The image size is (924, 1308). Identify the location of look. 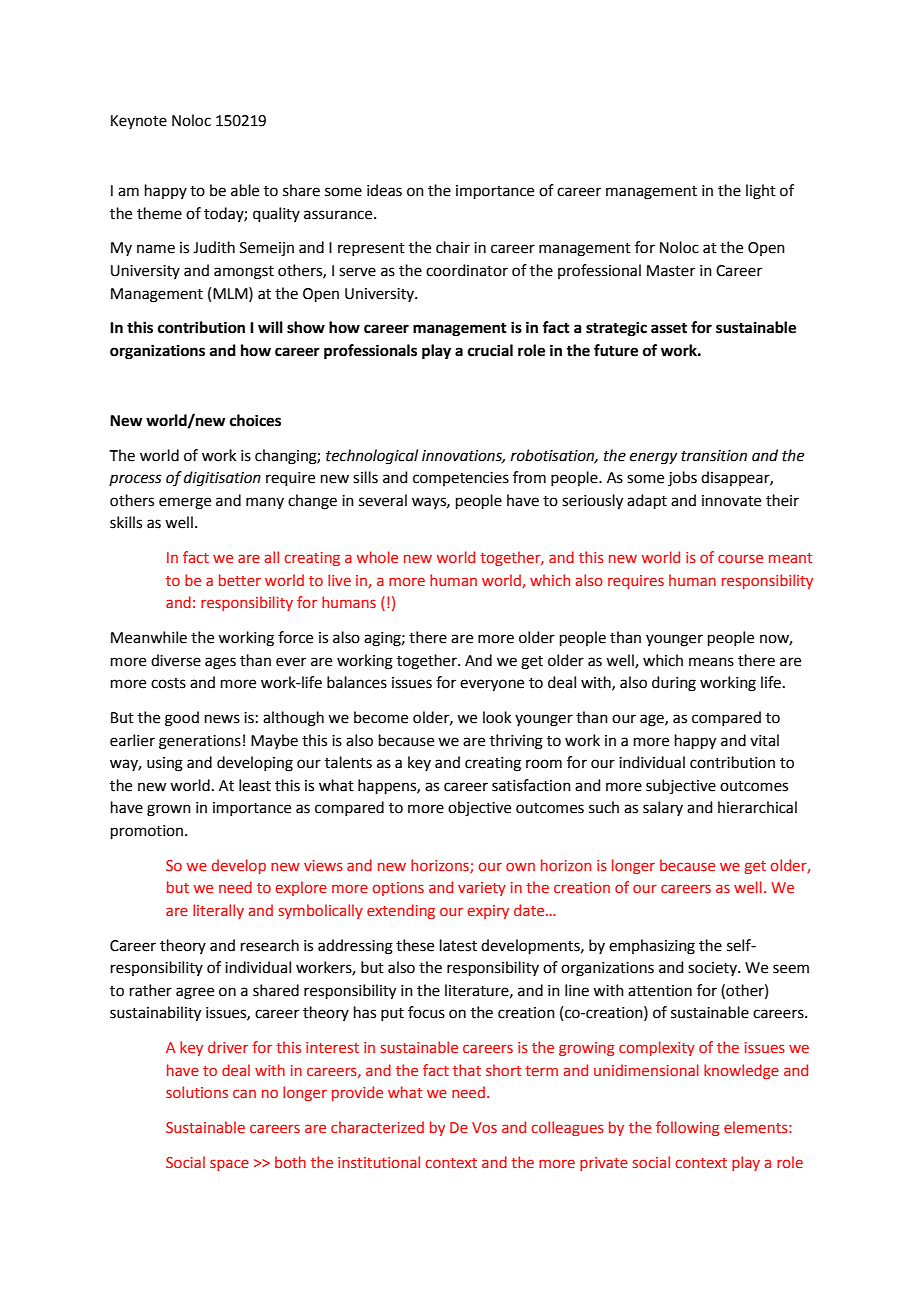
(497, 717).
